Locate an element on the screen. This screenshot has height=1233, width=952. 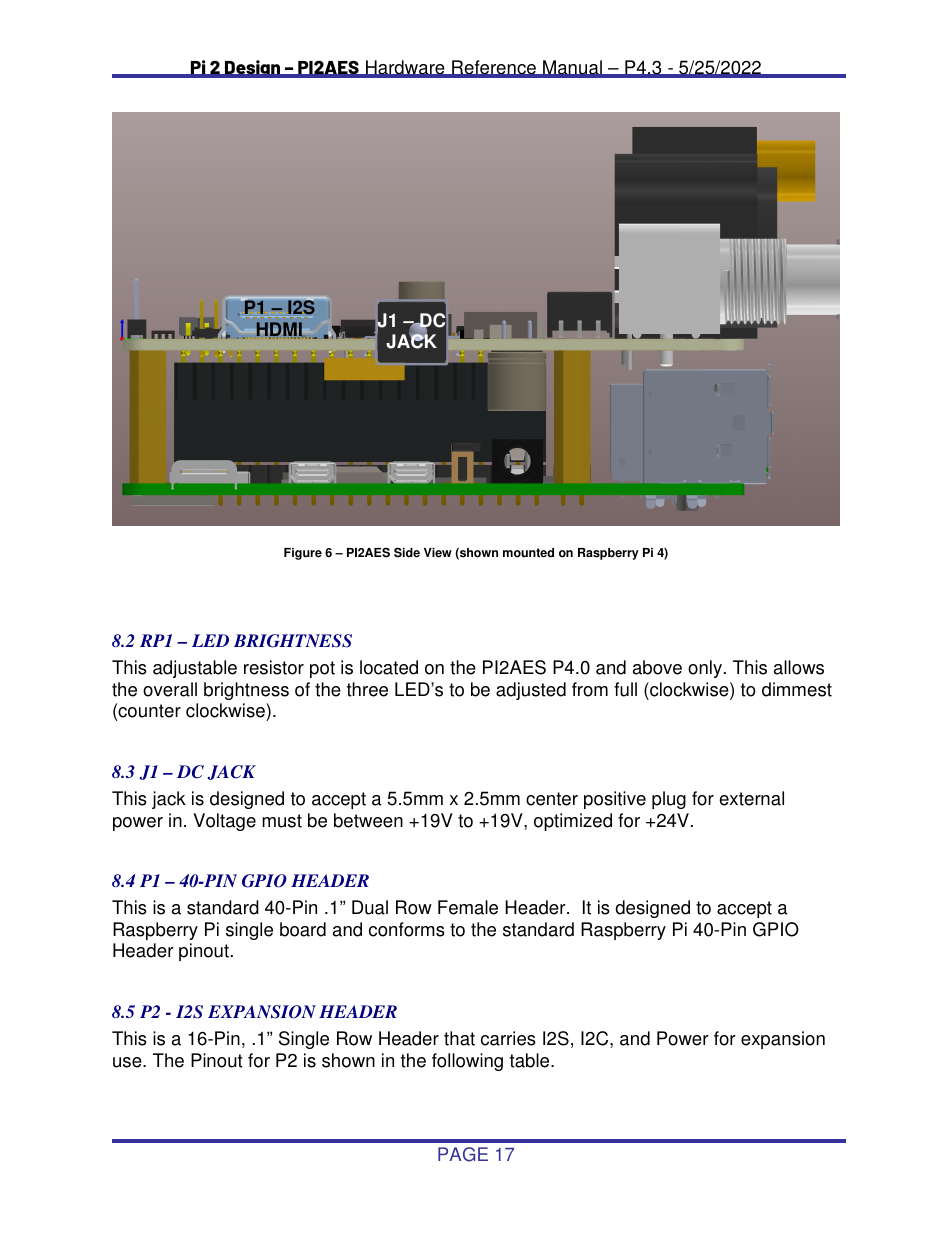
use is located at coordinates (128, 1062).
